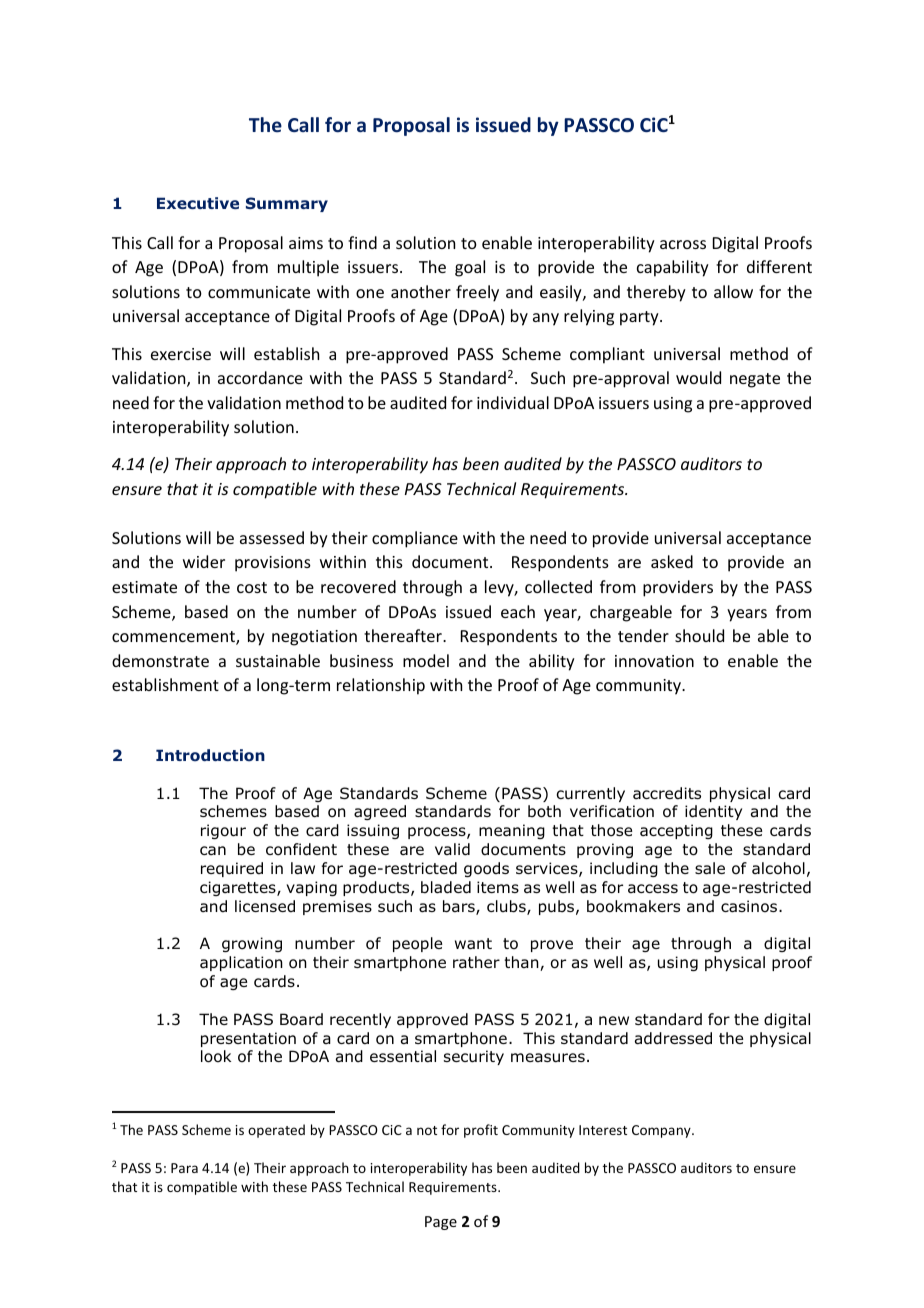 The width and height of the screenshot is (924, 1308). I want to click on Introduction, so click(210, 755).
